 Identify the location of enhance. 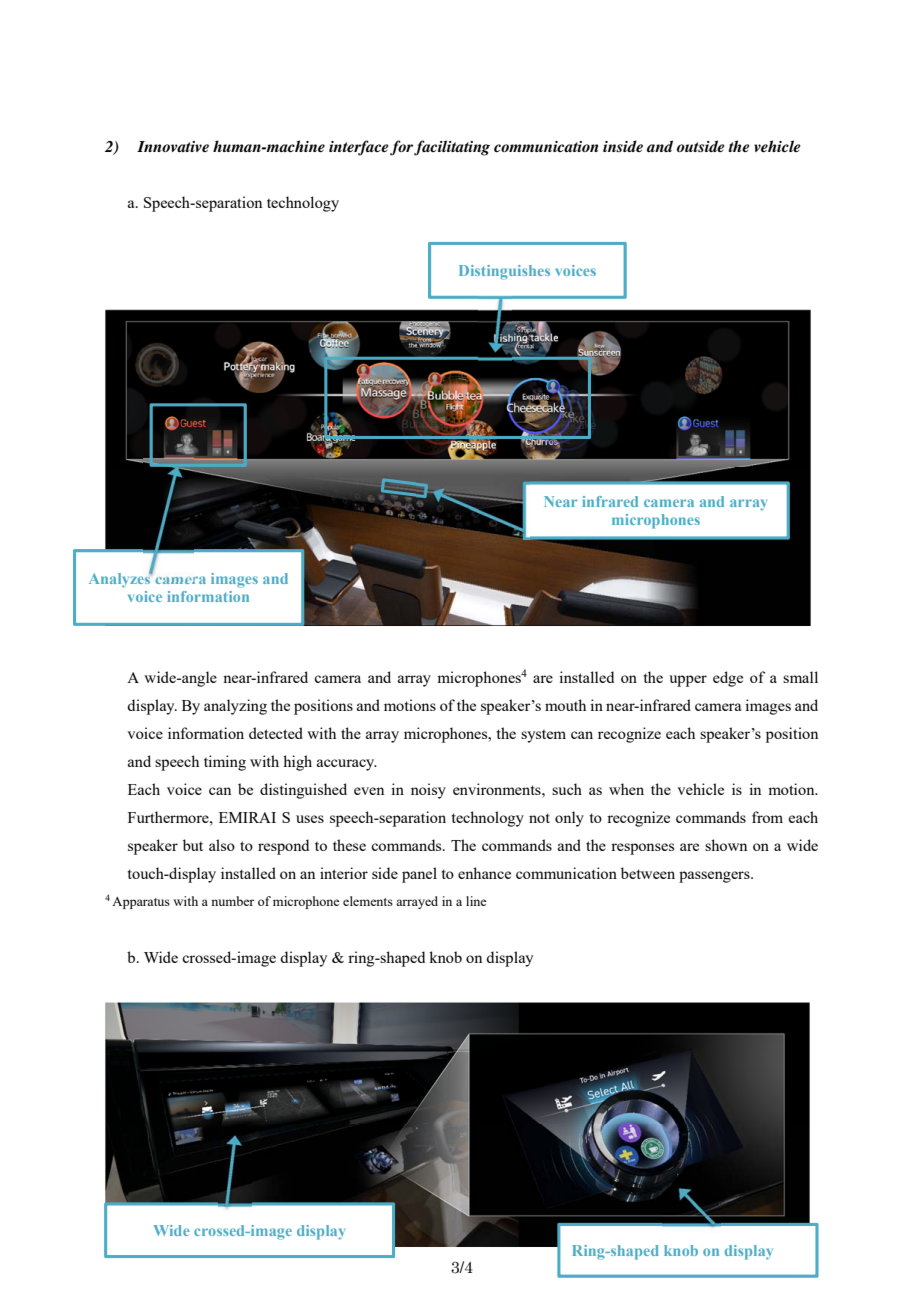
(484, 873).
